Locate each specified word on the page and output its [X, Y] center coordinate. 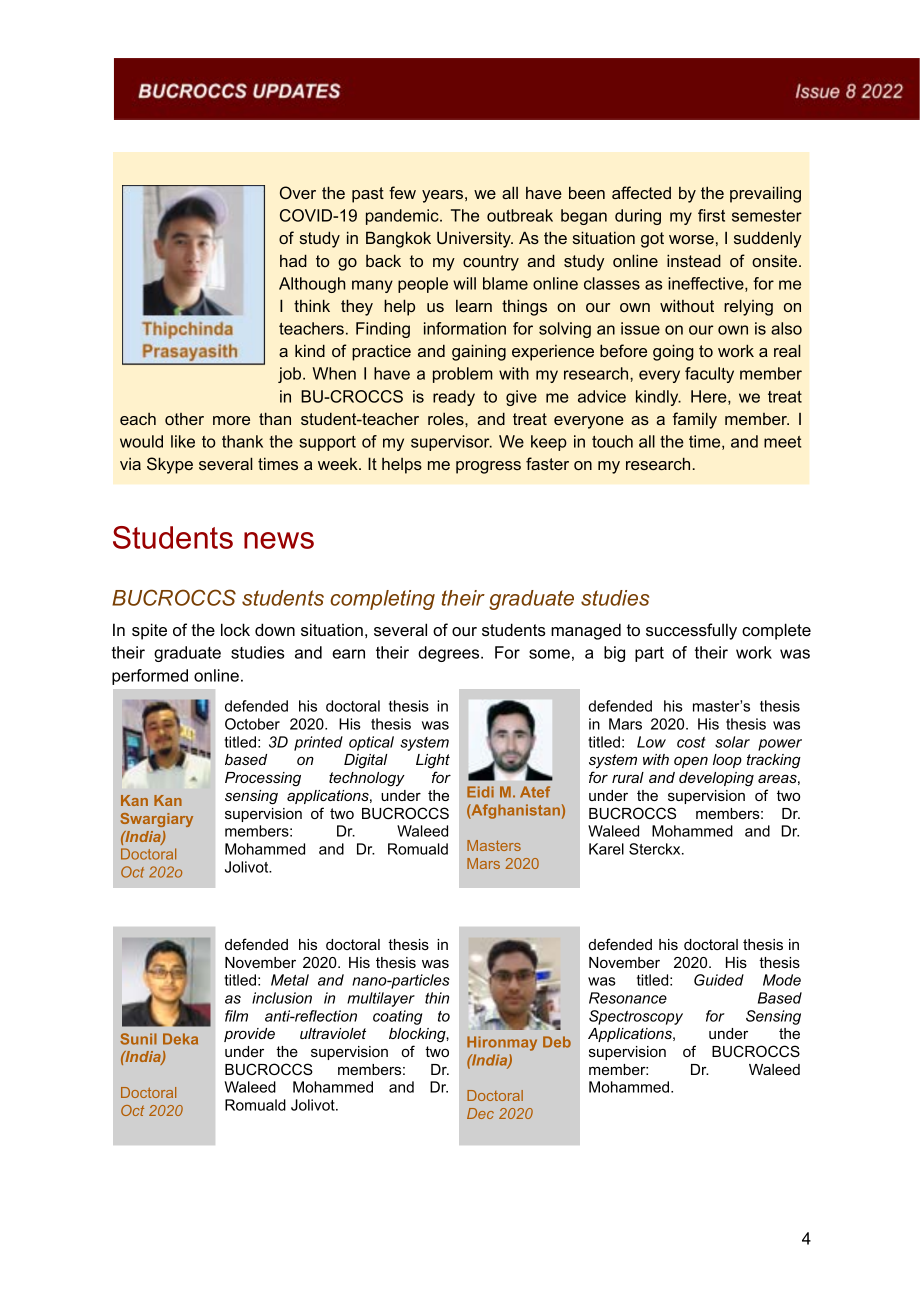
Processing [263, 779]
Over [298, 192]
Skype [170, 465]
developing [716, 779]
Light [433, 761]
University [475, 239]
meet [782, 442]
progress [488, 467]
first [711, 215]
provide [249, 1035]
